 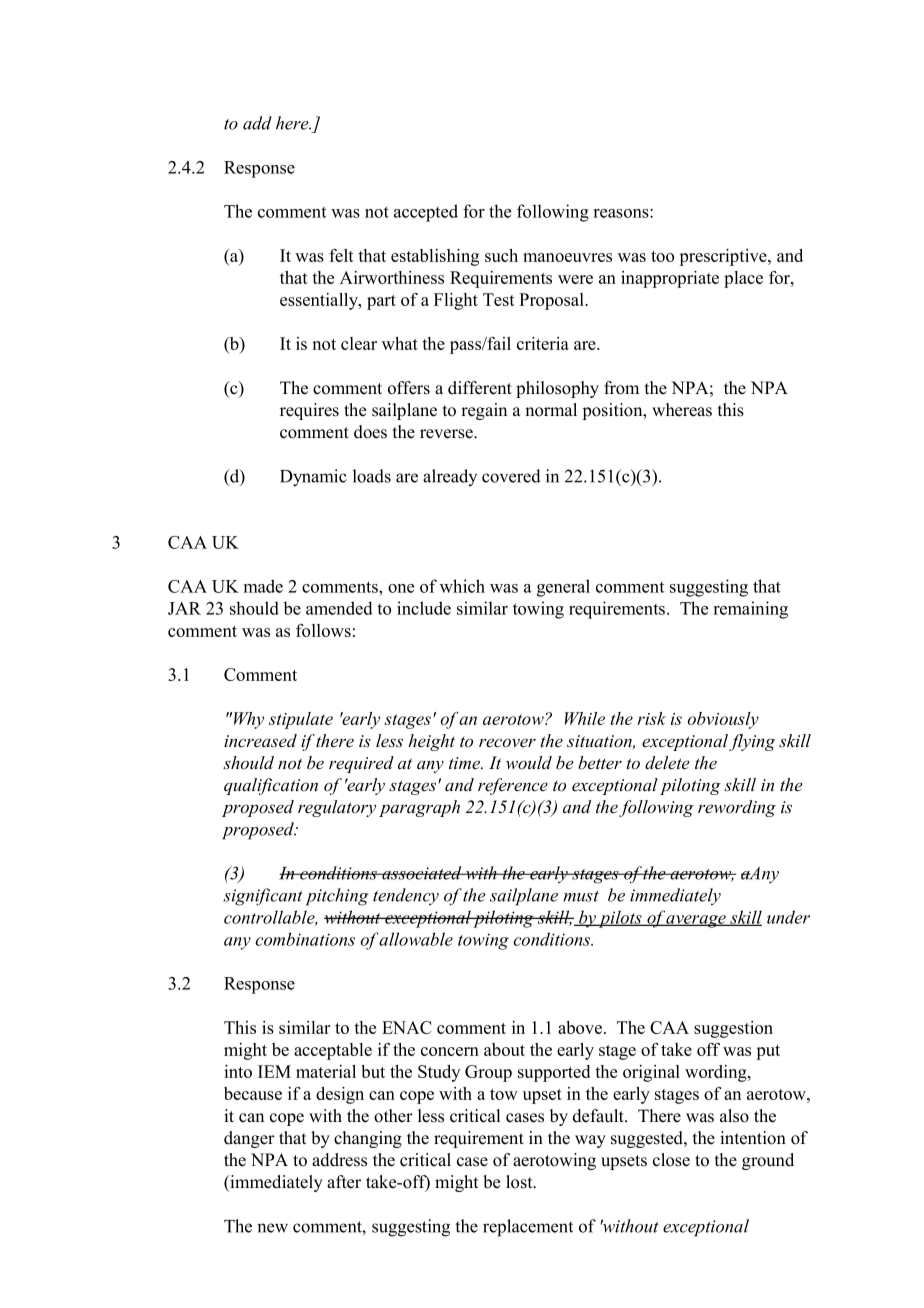 What do you see at coordinates (511, 476) in the screenshot?
I see `covered` at bounding box center [511, 476].
